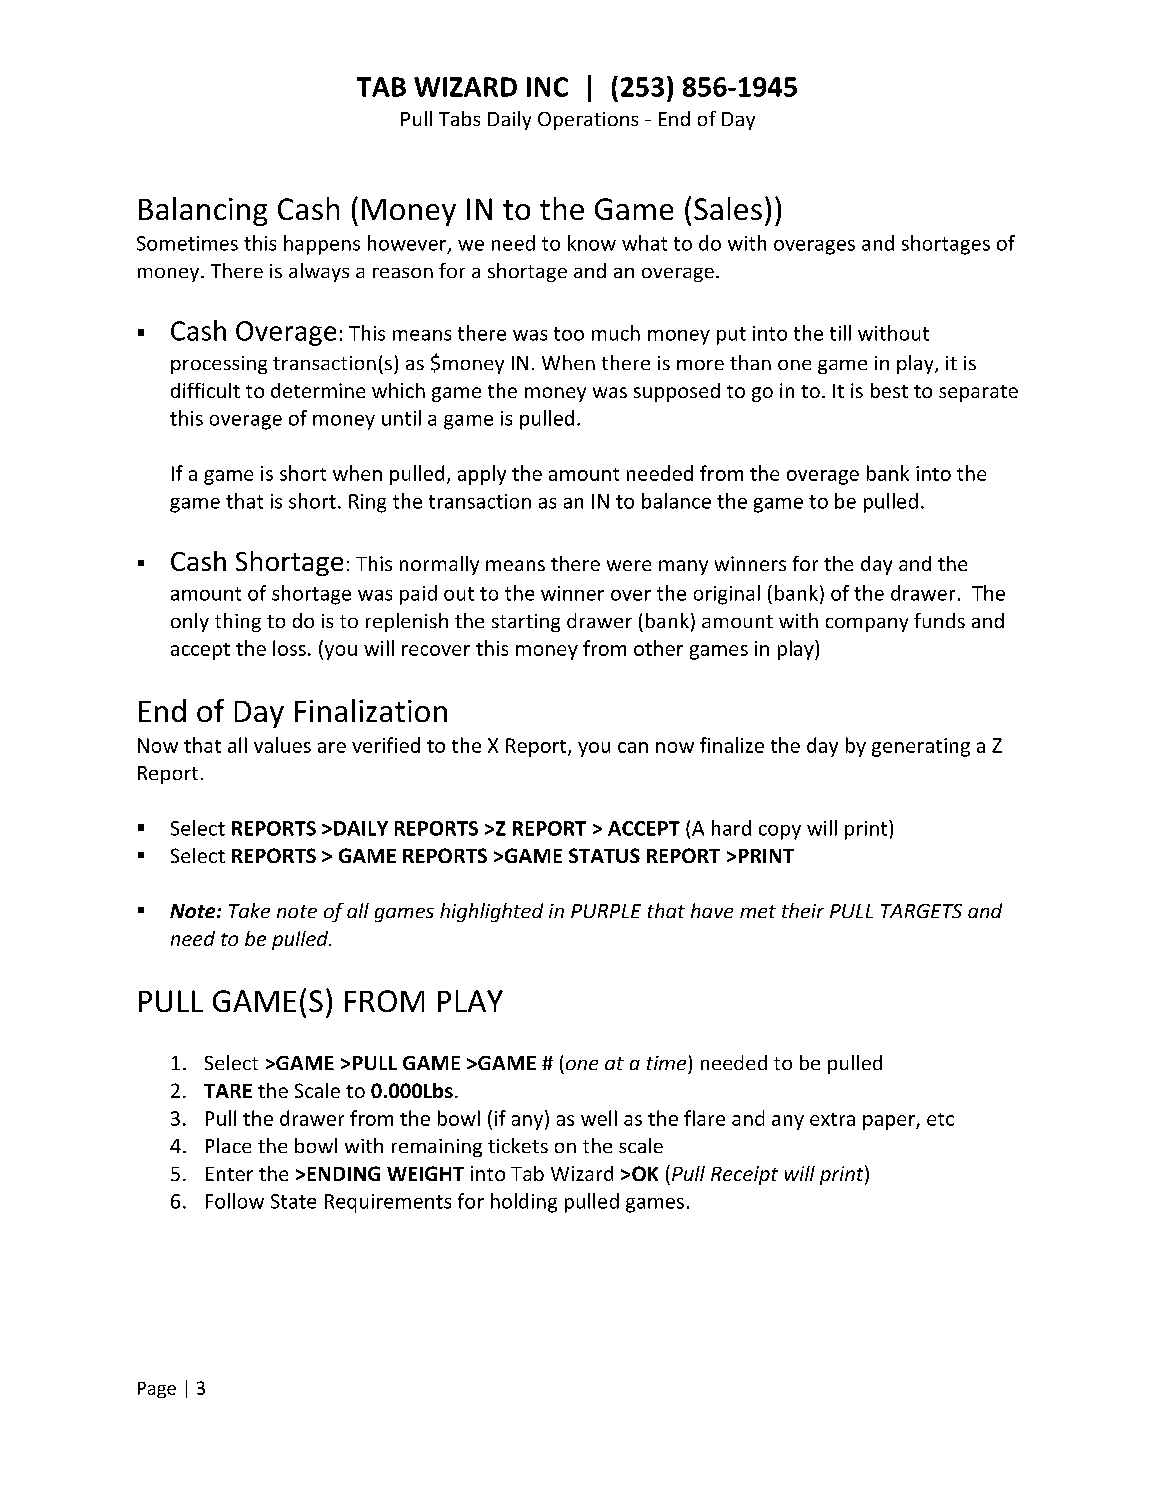  I want to click on Page, so click(157, 1390).
